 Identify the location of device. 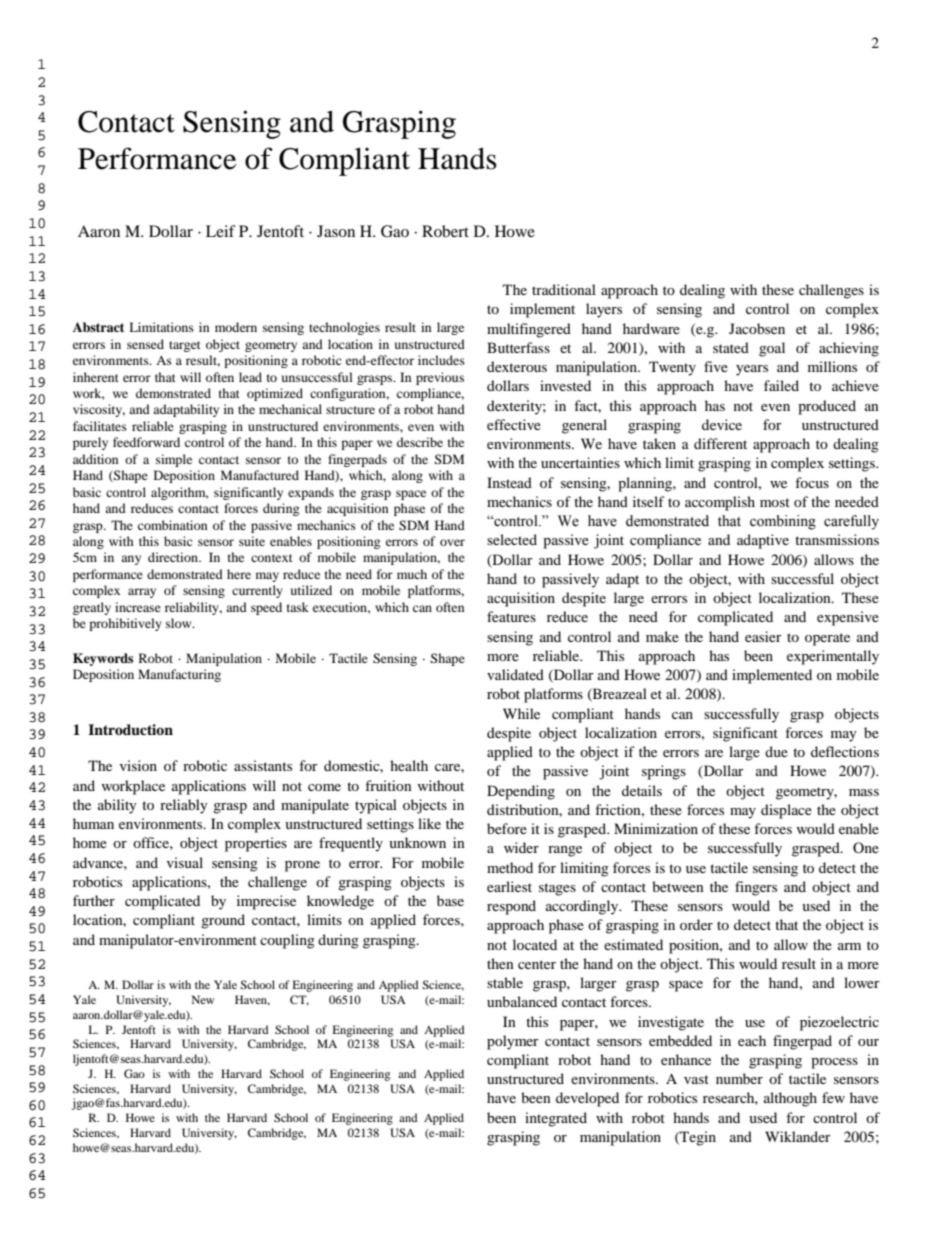
(722, 424).
